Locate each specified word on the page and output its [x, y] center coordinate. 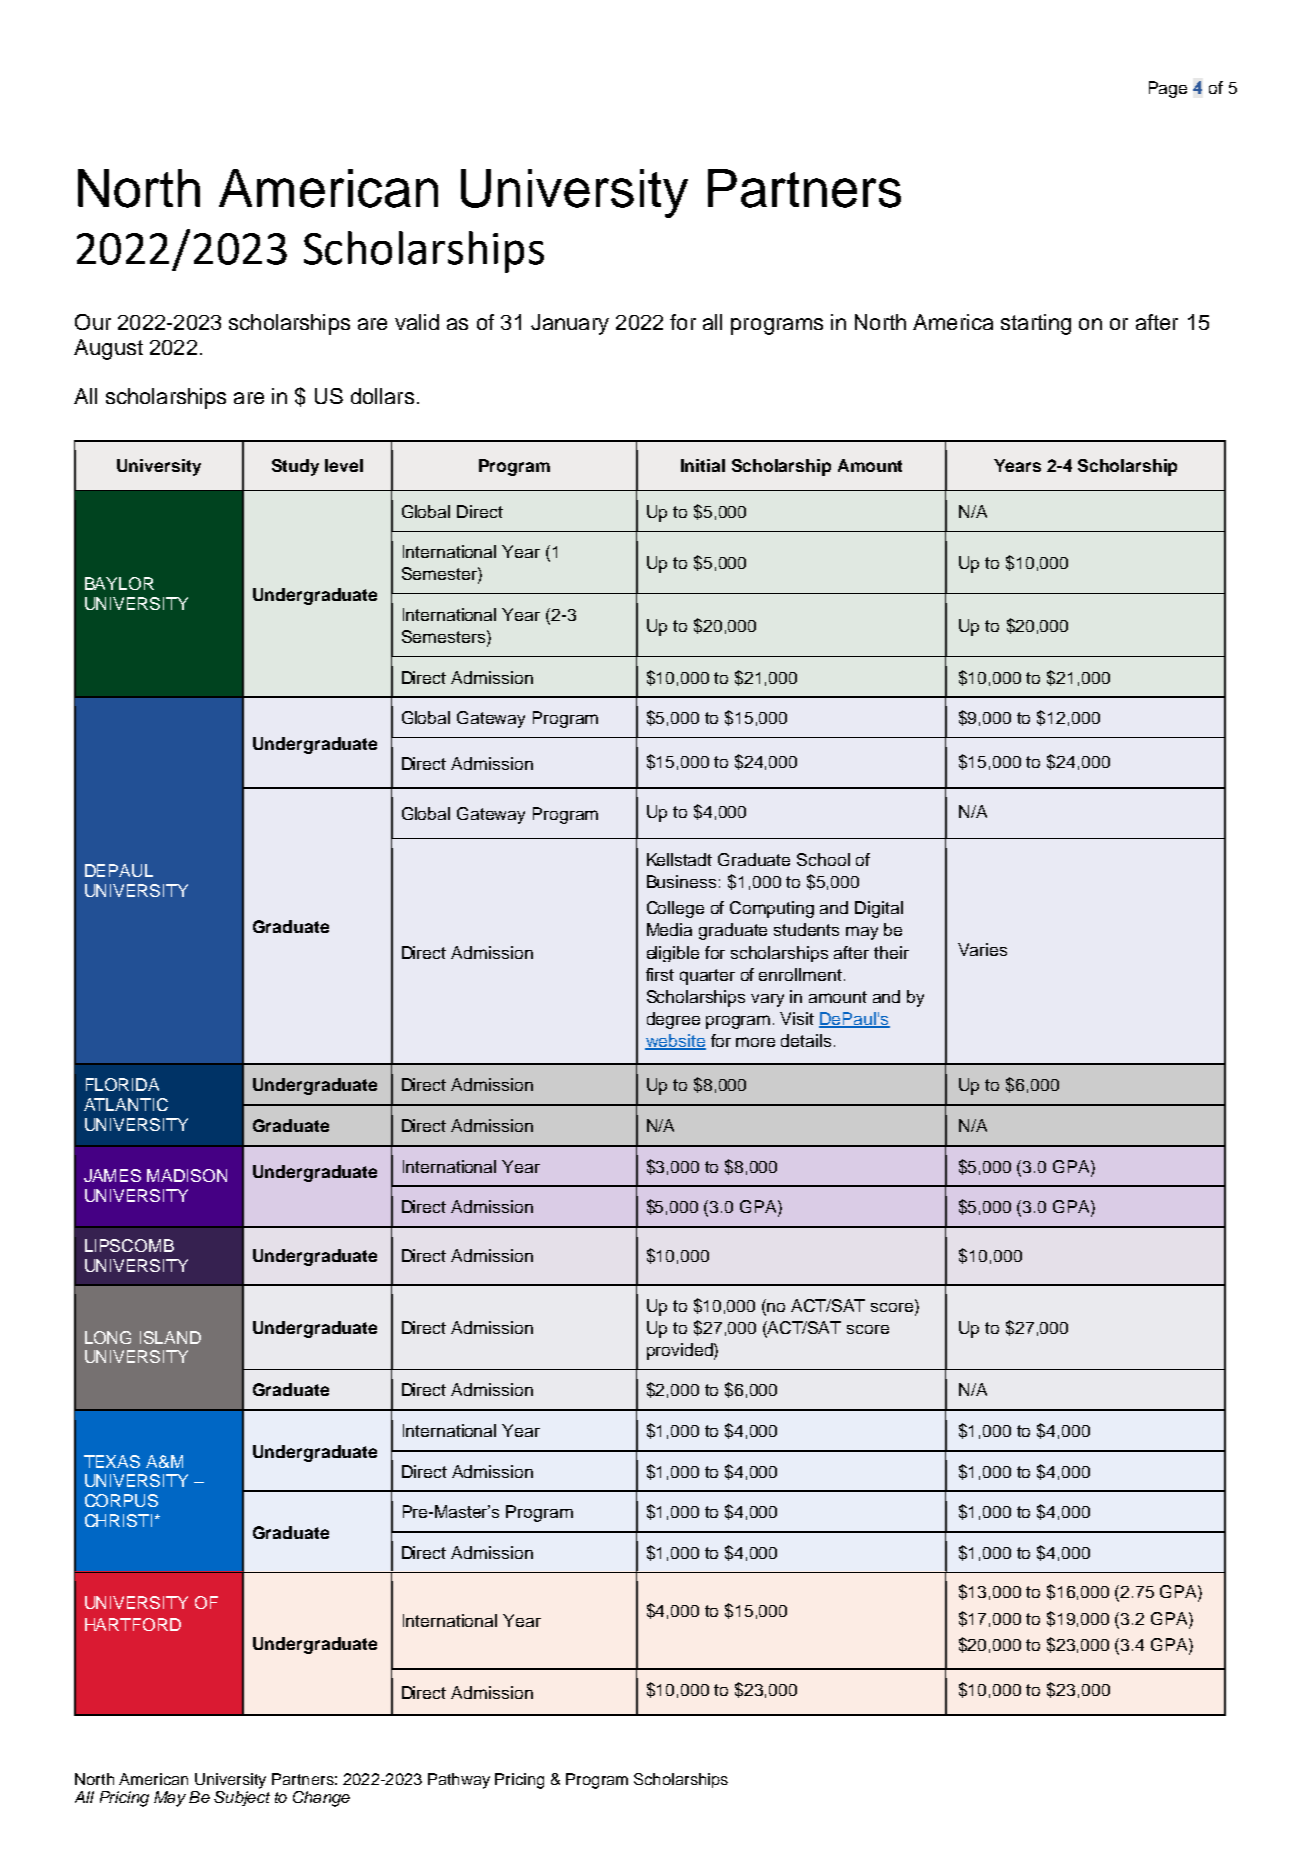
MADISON [187, 1175]
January [570, 324]
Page [1168, 89]
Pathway [459, 1781]
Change [321, 1799]
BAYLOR [119, 583]
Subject [242, 1797]
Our [93, 322]
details [806, 1040]
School [823, 859]
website [675, 1042]
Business [681, 881]
